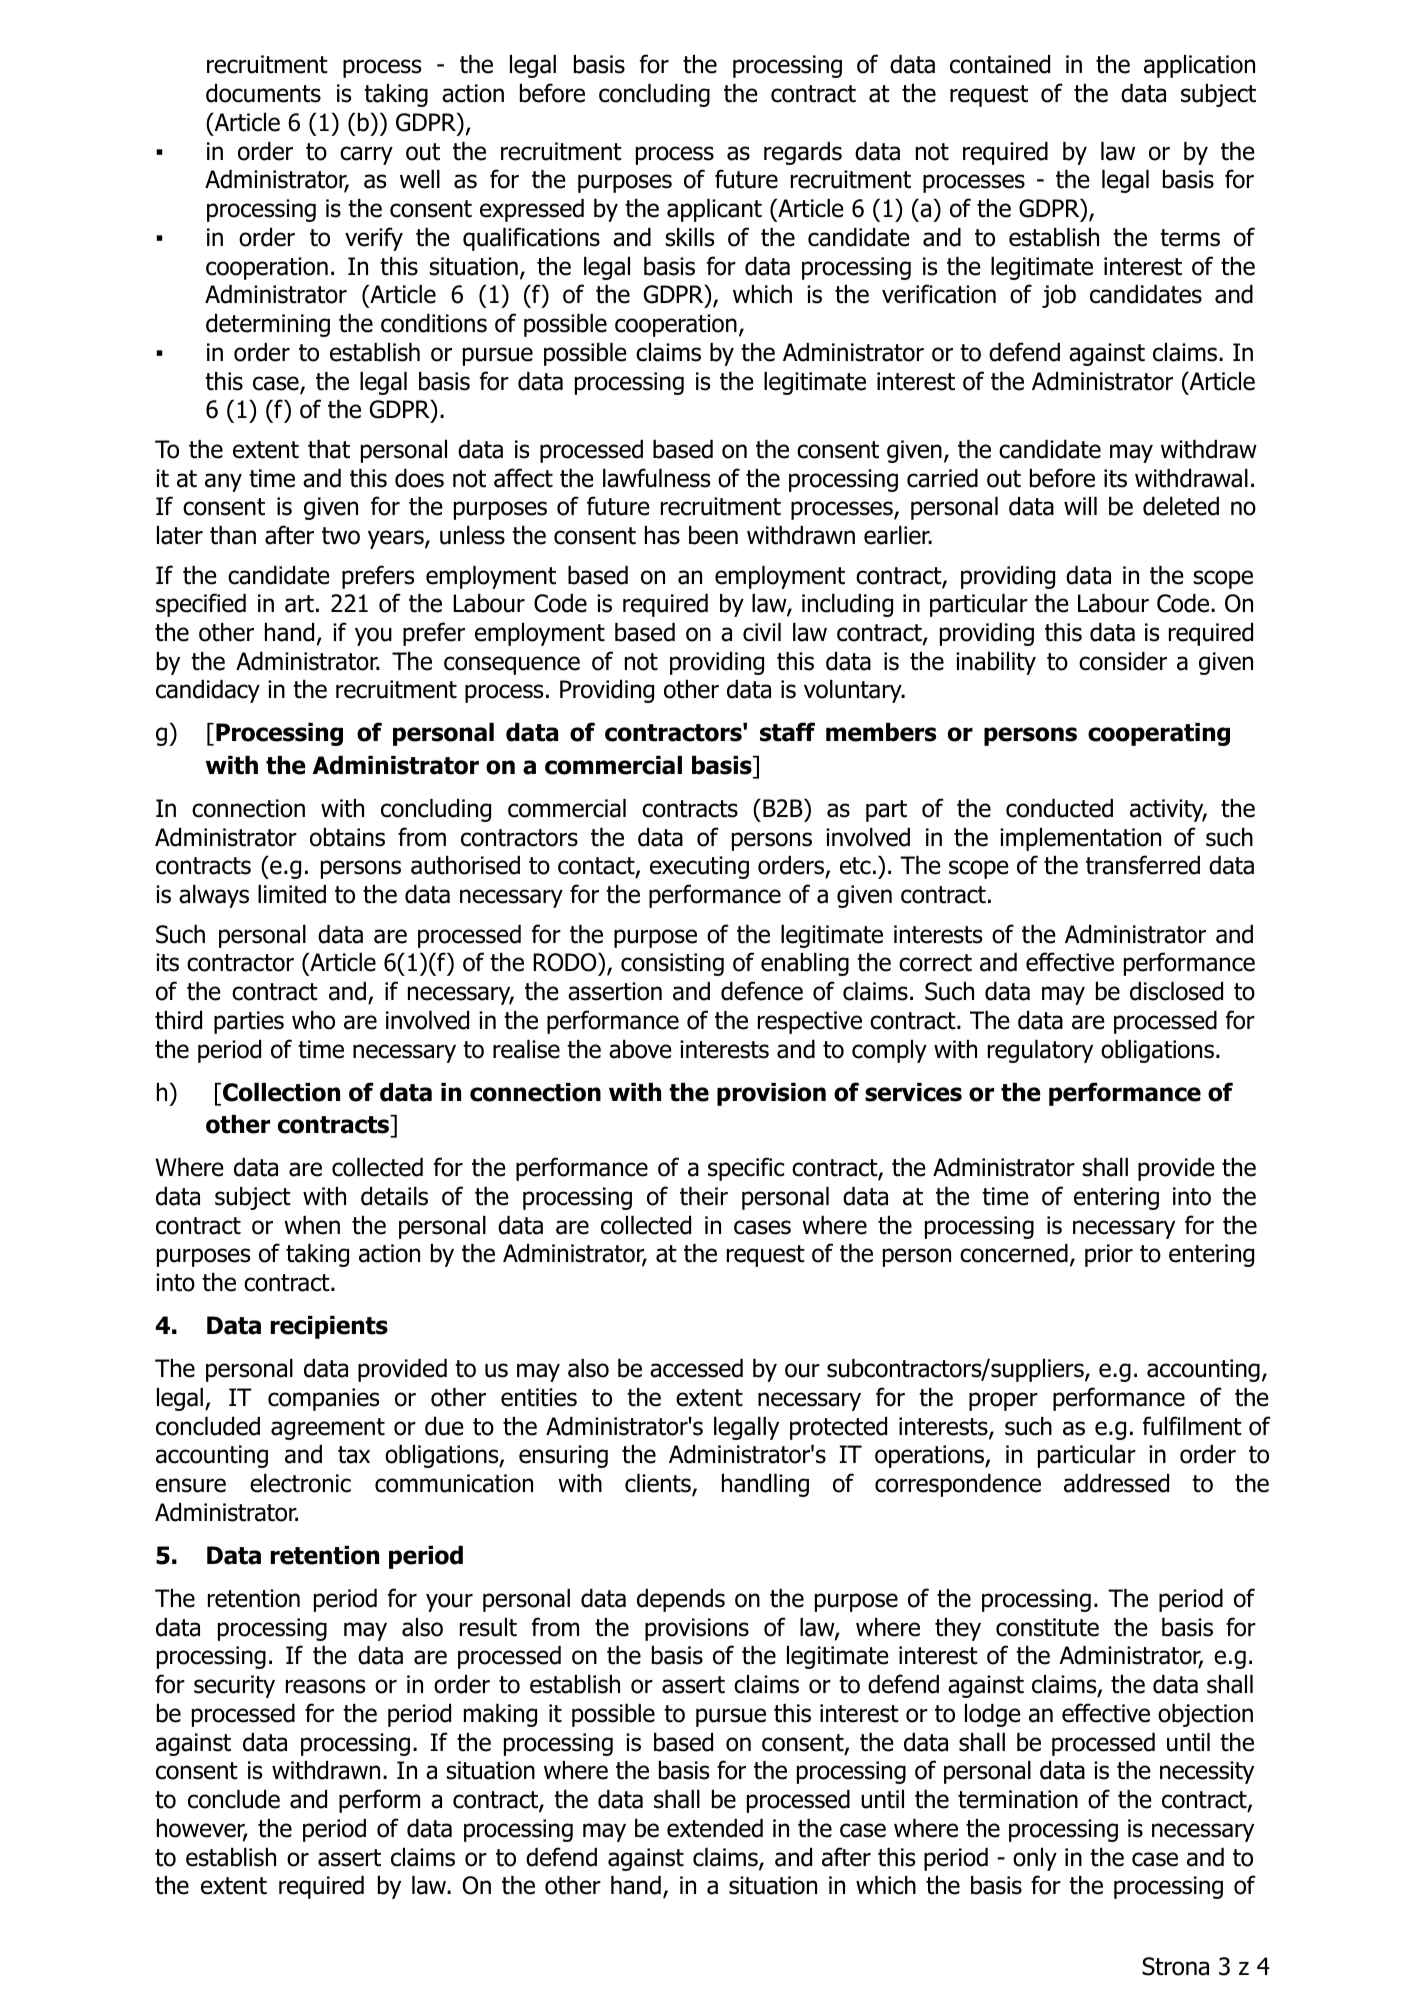  What do you see at coordinates (1035, 1859) in the screenshot?
I see `only` at bounding box center [1035, 1859].
